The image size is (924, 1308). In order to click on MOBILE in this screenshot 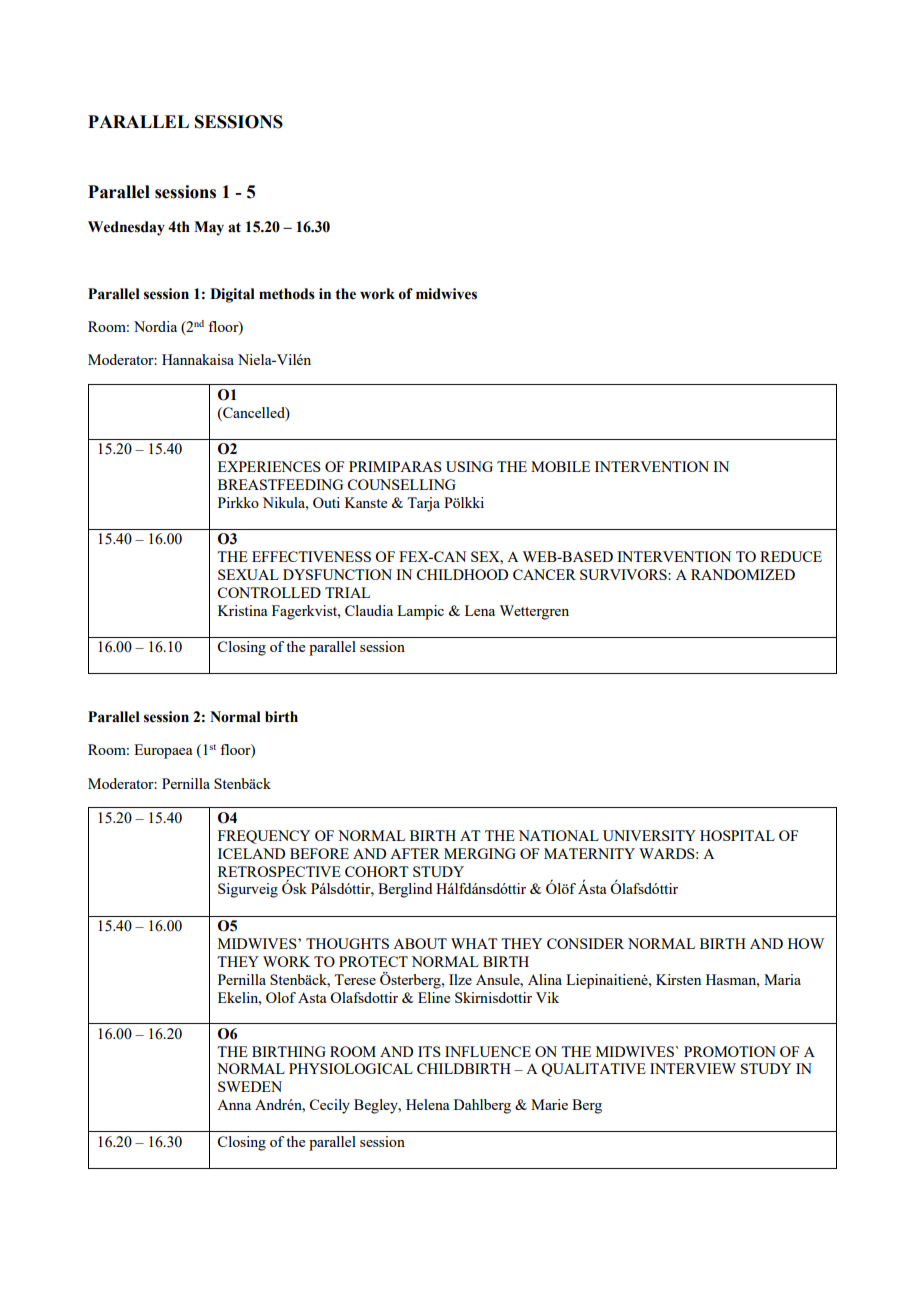, I will do `click(560, 466)`.
